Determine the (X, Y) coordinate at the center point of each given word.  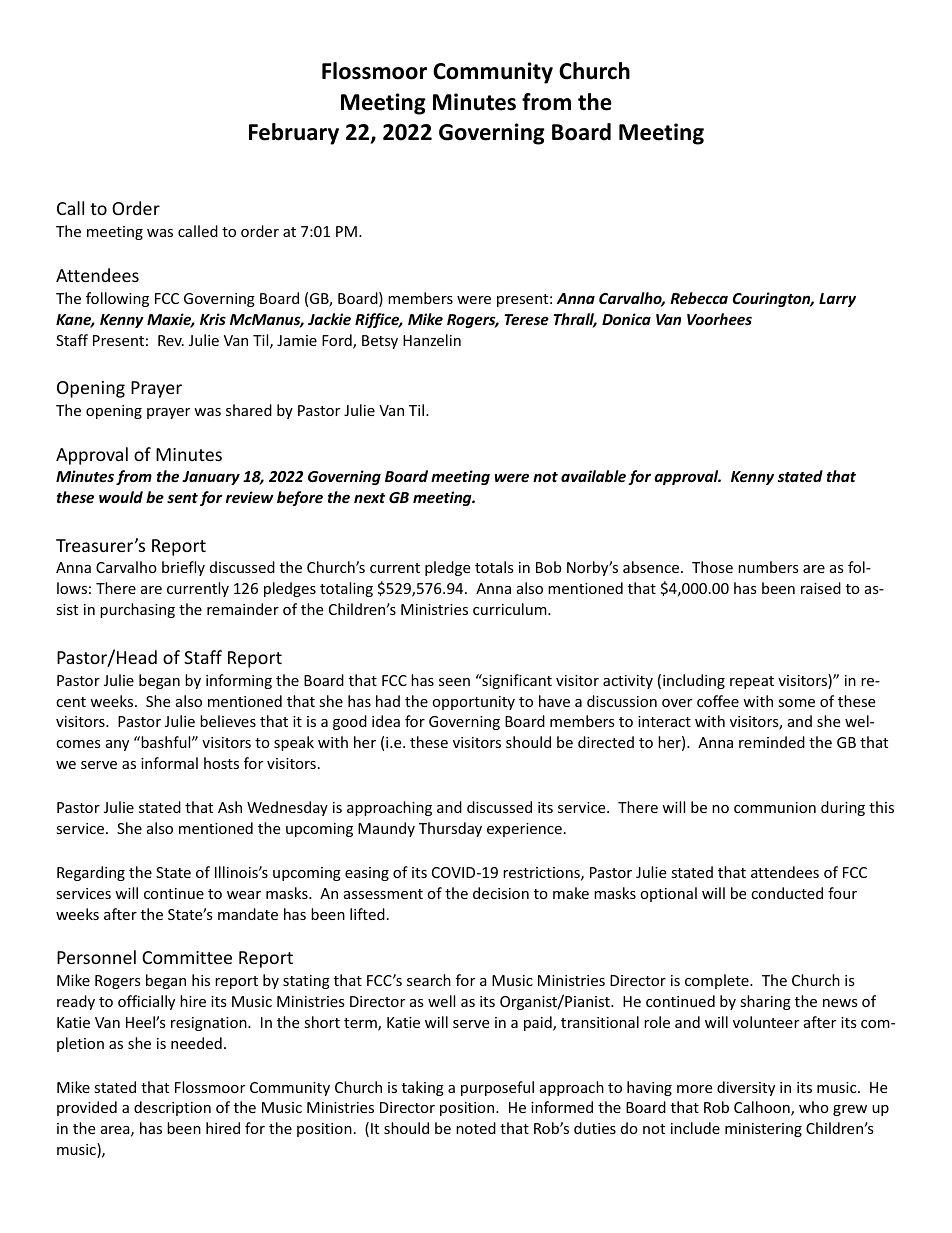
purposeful (497, 1088)
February (294, 134)
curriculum (511, 609)
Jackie (329, 319)
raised (821, 588)
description (172, 1108)
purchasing (137, 610)
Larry (837, 300)
